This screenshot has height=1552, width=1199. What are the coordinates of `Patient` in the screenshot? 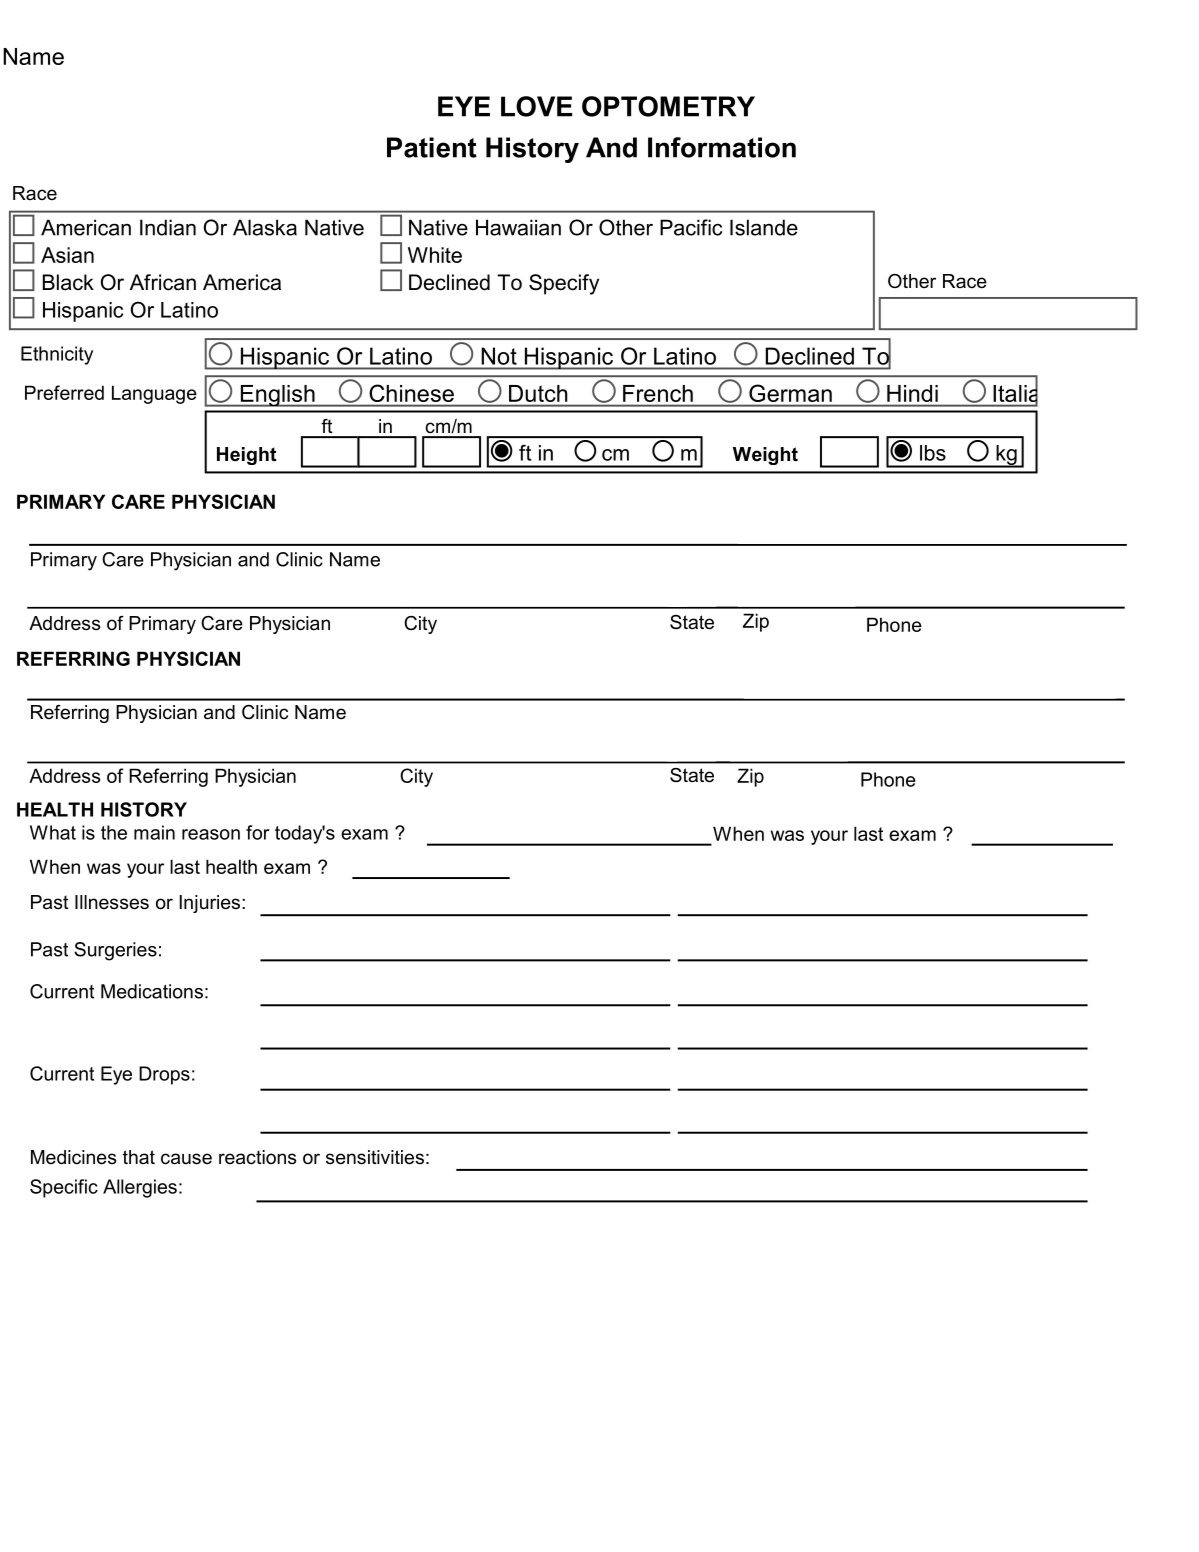 It's located at (432, 147).
